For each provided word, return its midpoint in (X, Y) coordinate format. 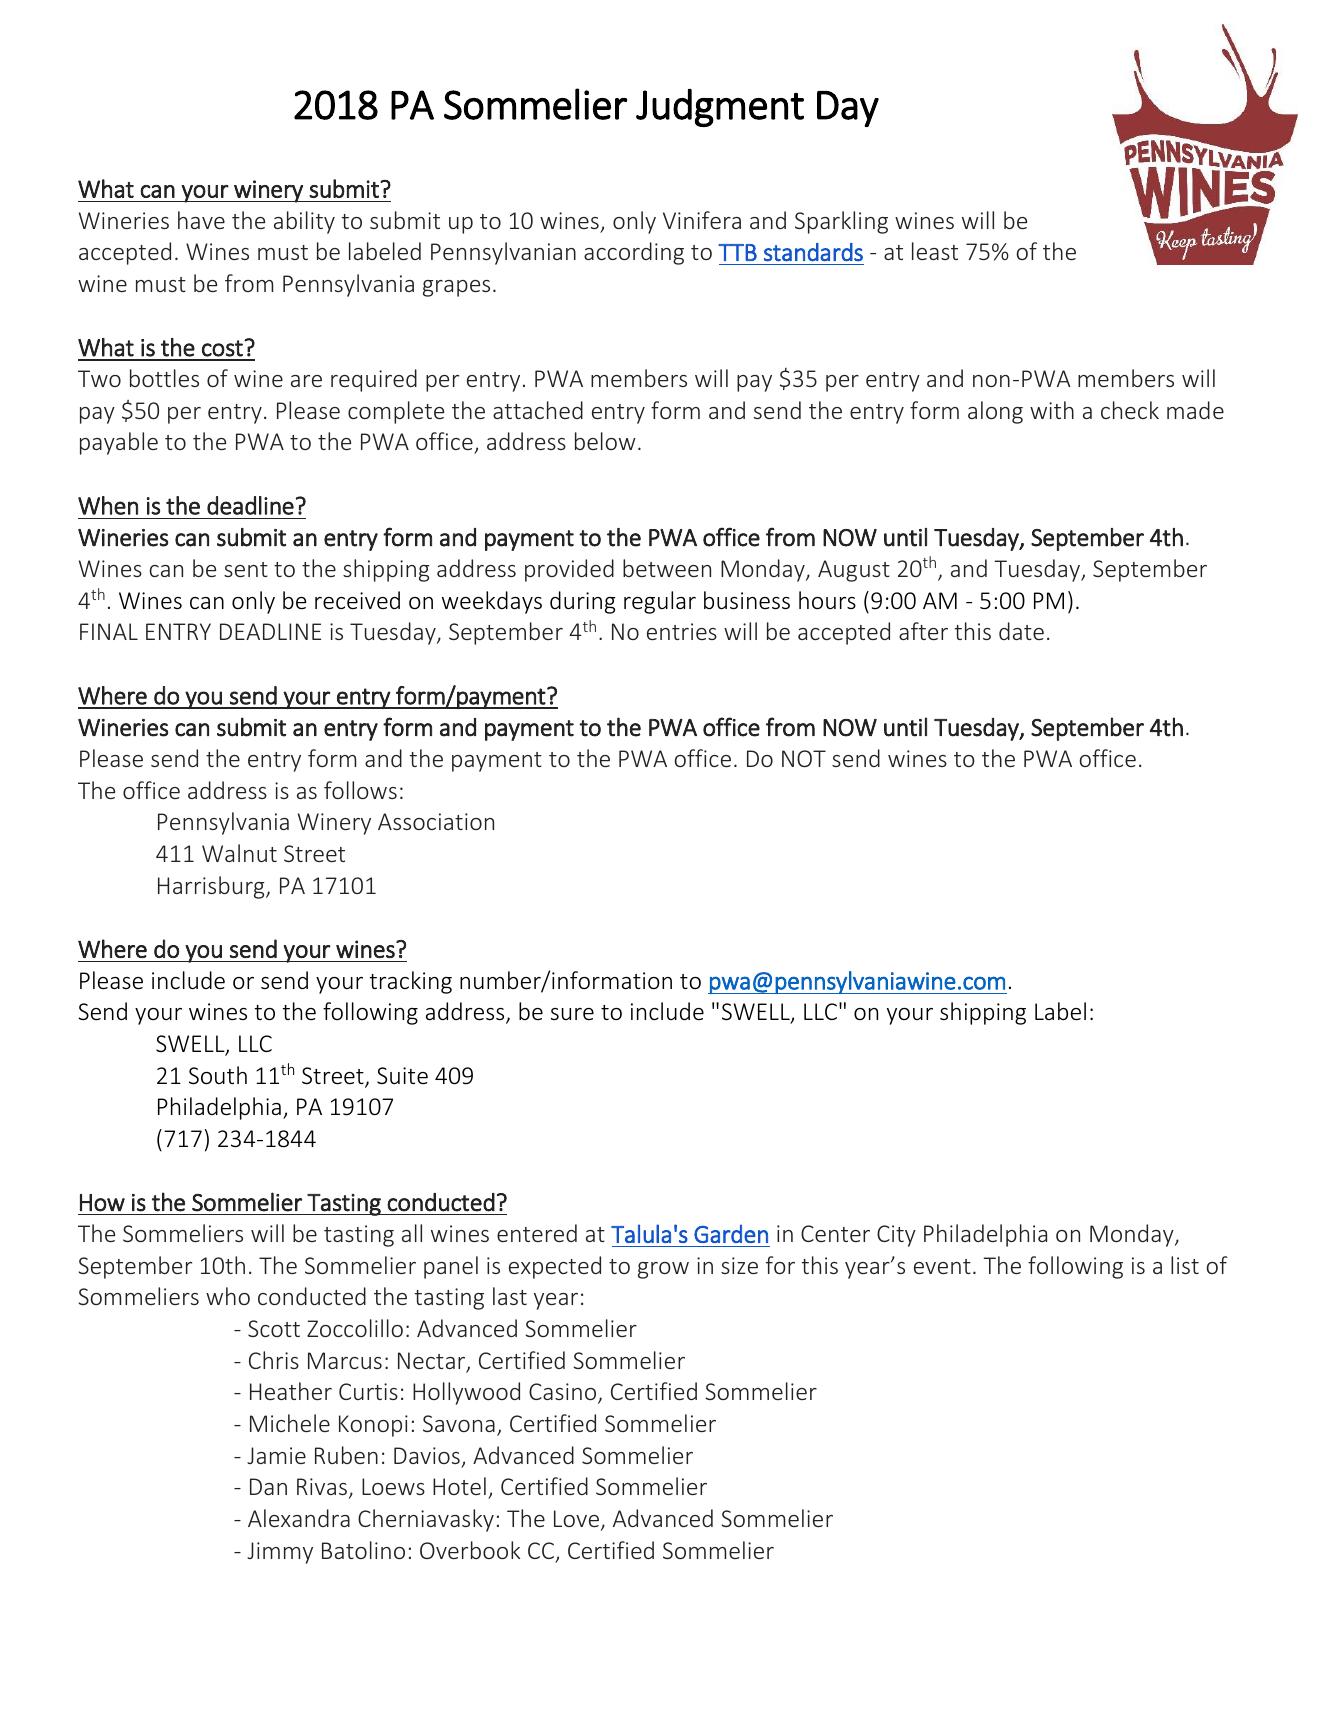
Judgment (720, 108)
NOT (804, 758)
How (102, 1203)
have (201, 220)
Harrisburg (212, 887)
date (1021, 631)
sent (246, 569)
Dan (268, 1486)
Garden (731, 1234)
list (1185, 1265)
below (605, 441)
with (1052, 410)
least (935, 251)
